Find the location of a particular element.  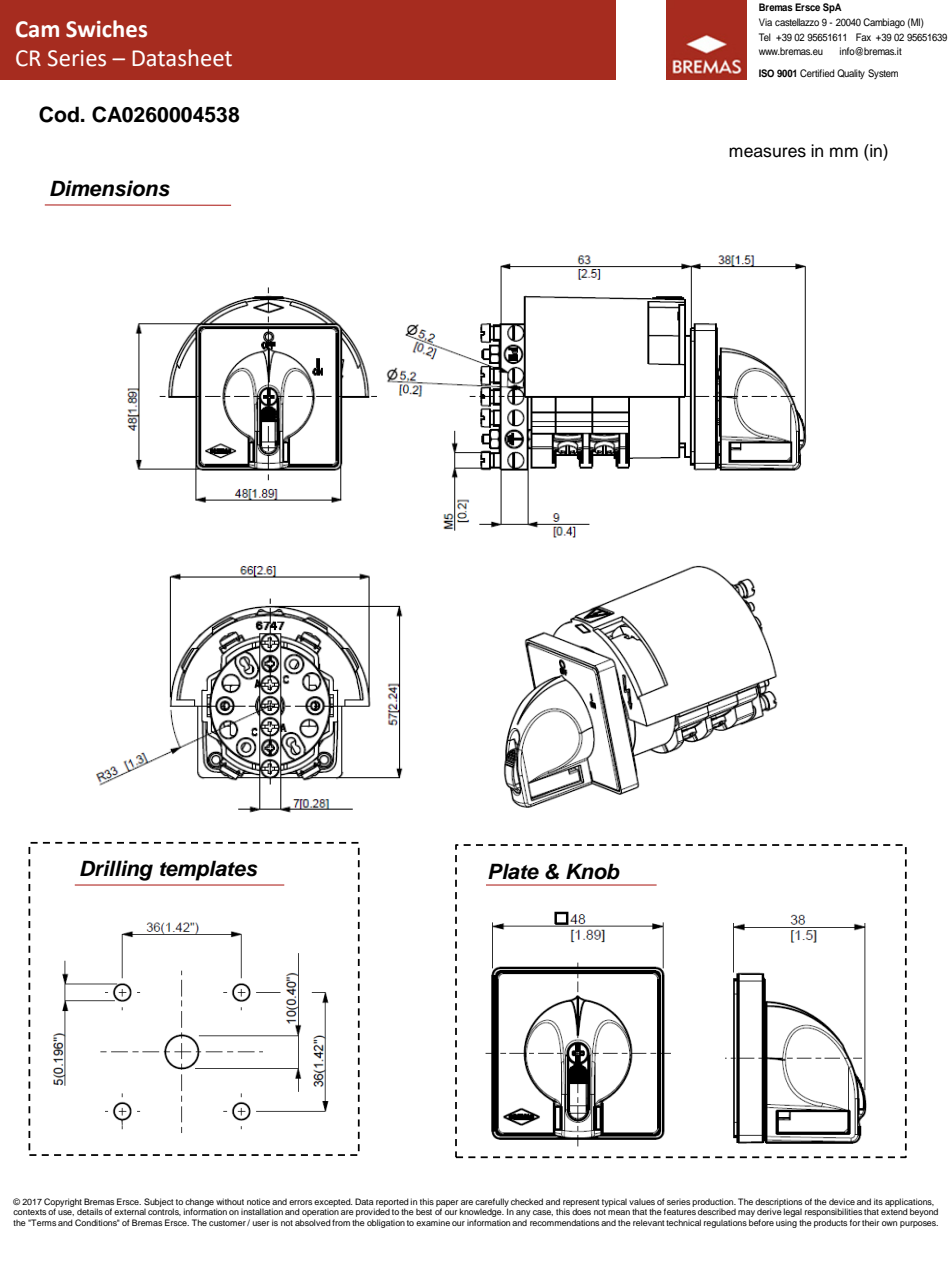

carefully is located at coordinates (492, 1203).
